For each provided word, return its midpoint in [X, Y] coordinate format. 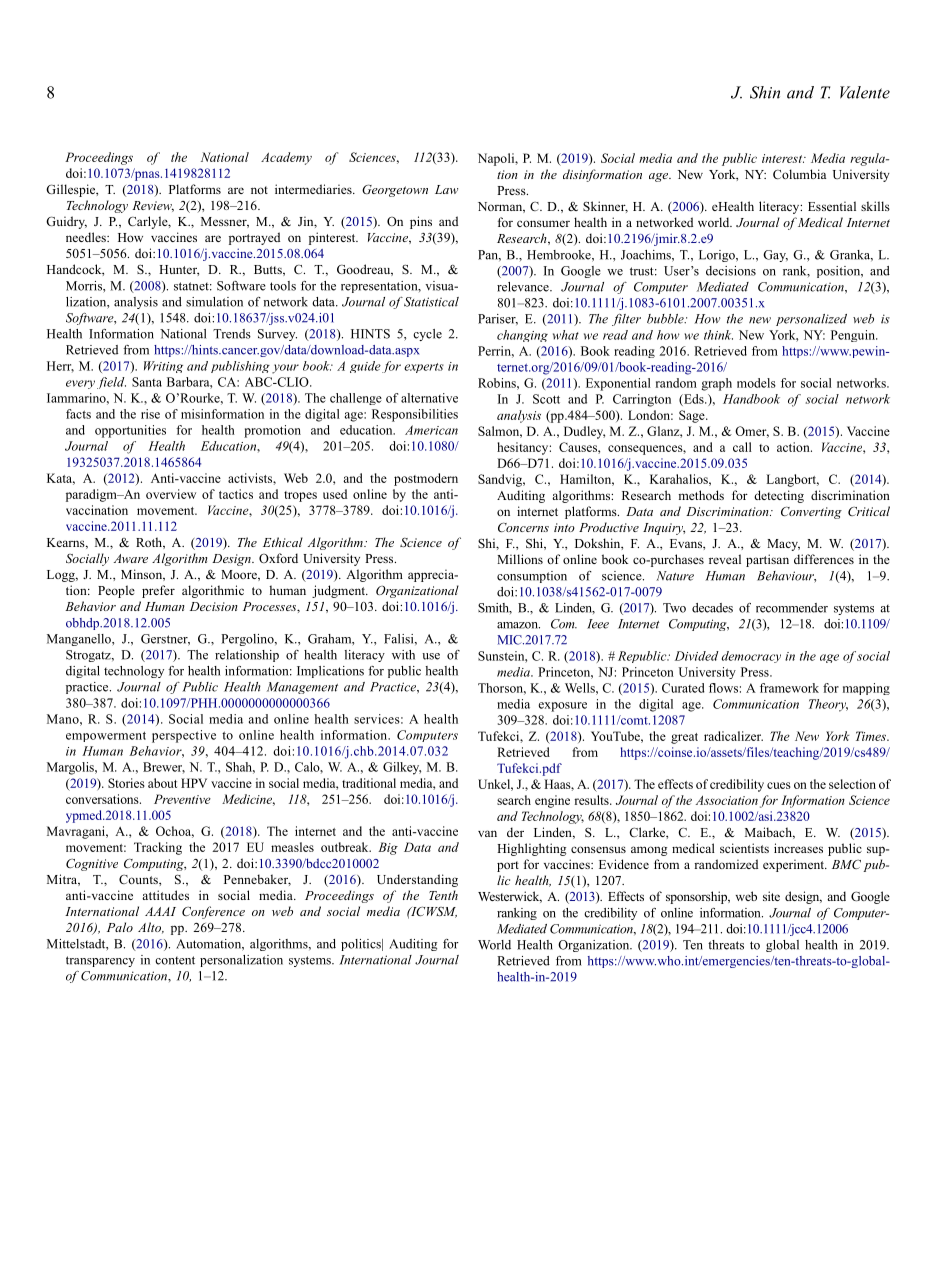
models [756, 383]
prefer [158, 591]
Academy [286, 158]
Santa [147, 382]
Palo [120, 927]
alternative [429, 398]
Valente [865, 92]
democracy [751, 657]
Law [446, 189]
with [403, 655]
